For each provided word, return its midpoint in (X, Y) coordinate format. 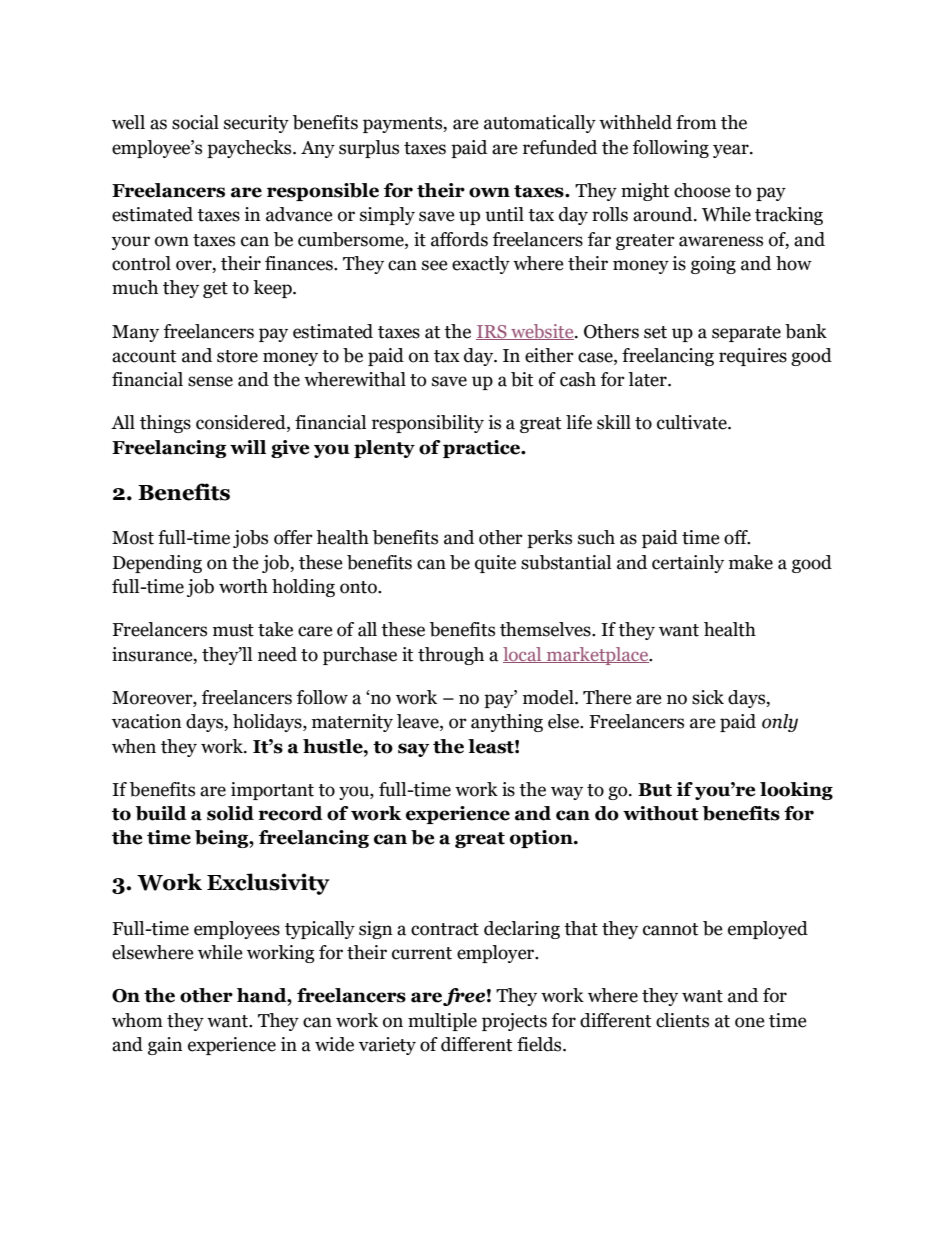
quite (495, 564)
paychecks (250, 149)
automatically (540, 124)
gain (165, 1046)
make (751, 562)
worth (243, 586)
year (732, 151)
